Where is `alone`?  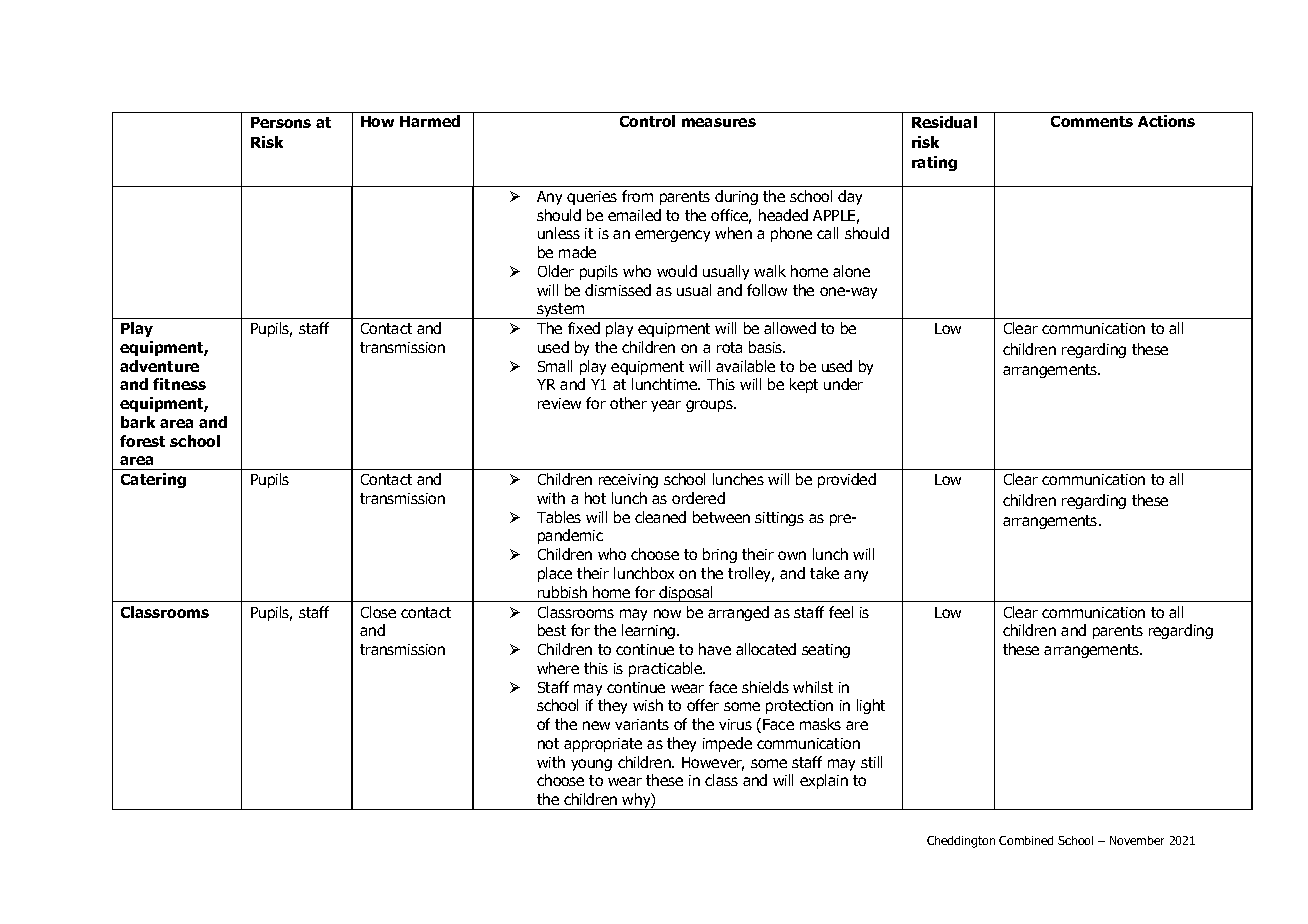 alone is located at coordinates (851, 271).
